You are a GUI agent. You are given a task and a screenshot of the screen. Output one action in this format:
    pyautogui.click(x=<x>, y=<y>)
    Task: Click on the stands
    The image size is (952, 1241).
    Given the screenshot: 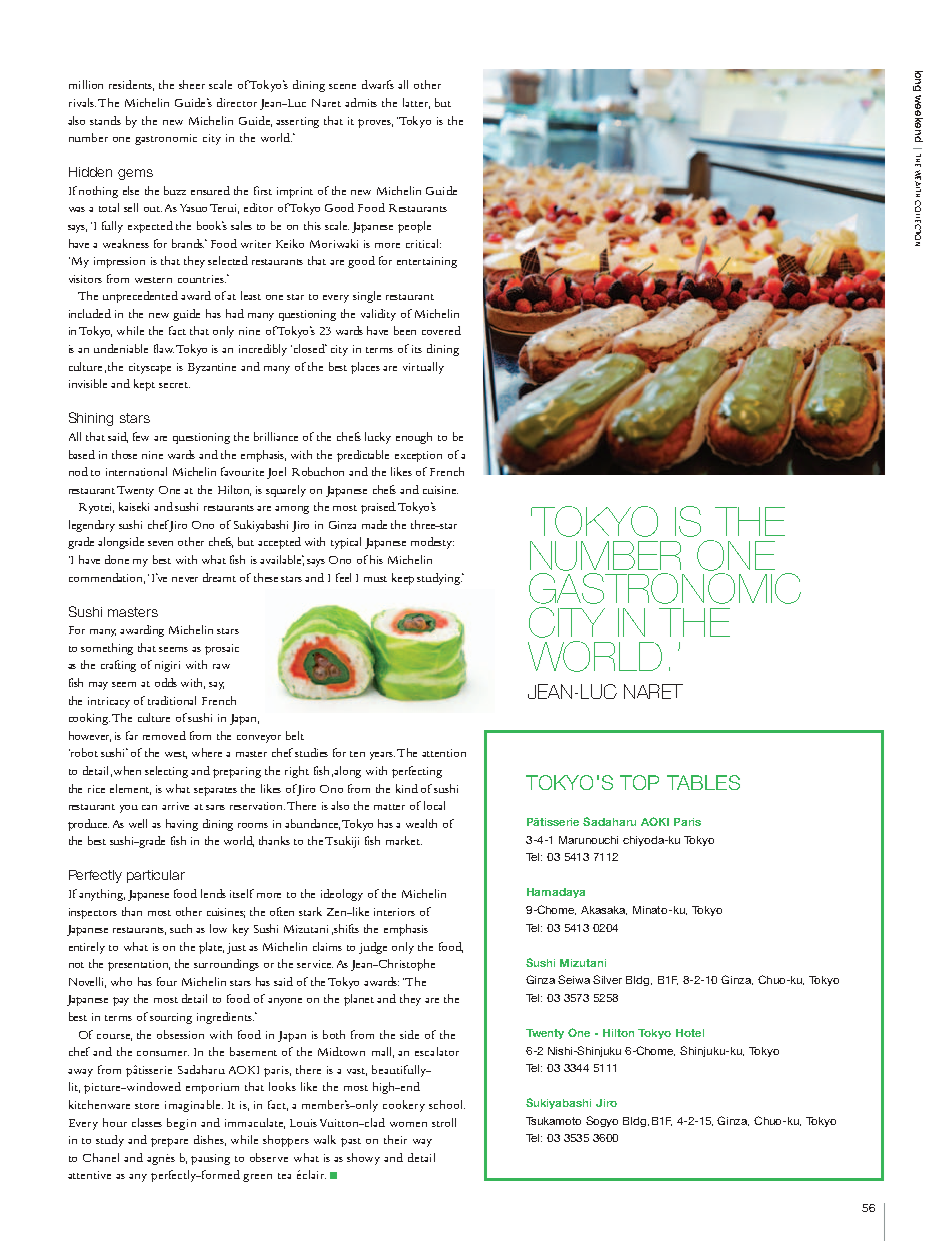 What is the action you would take?
    pyautogui.click(x=105, y=120)
